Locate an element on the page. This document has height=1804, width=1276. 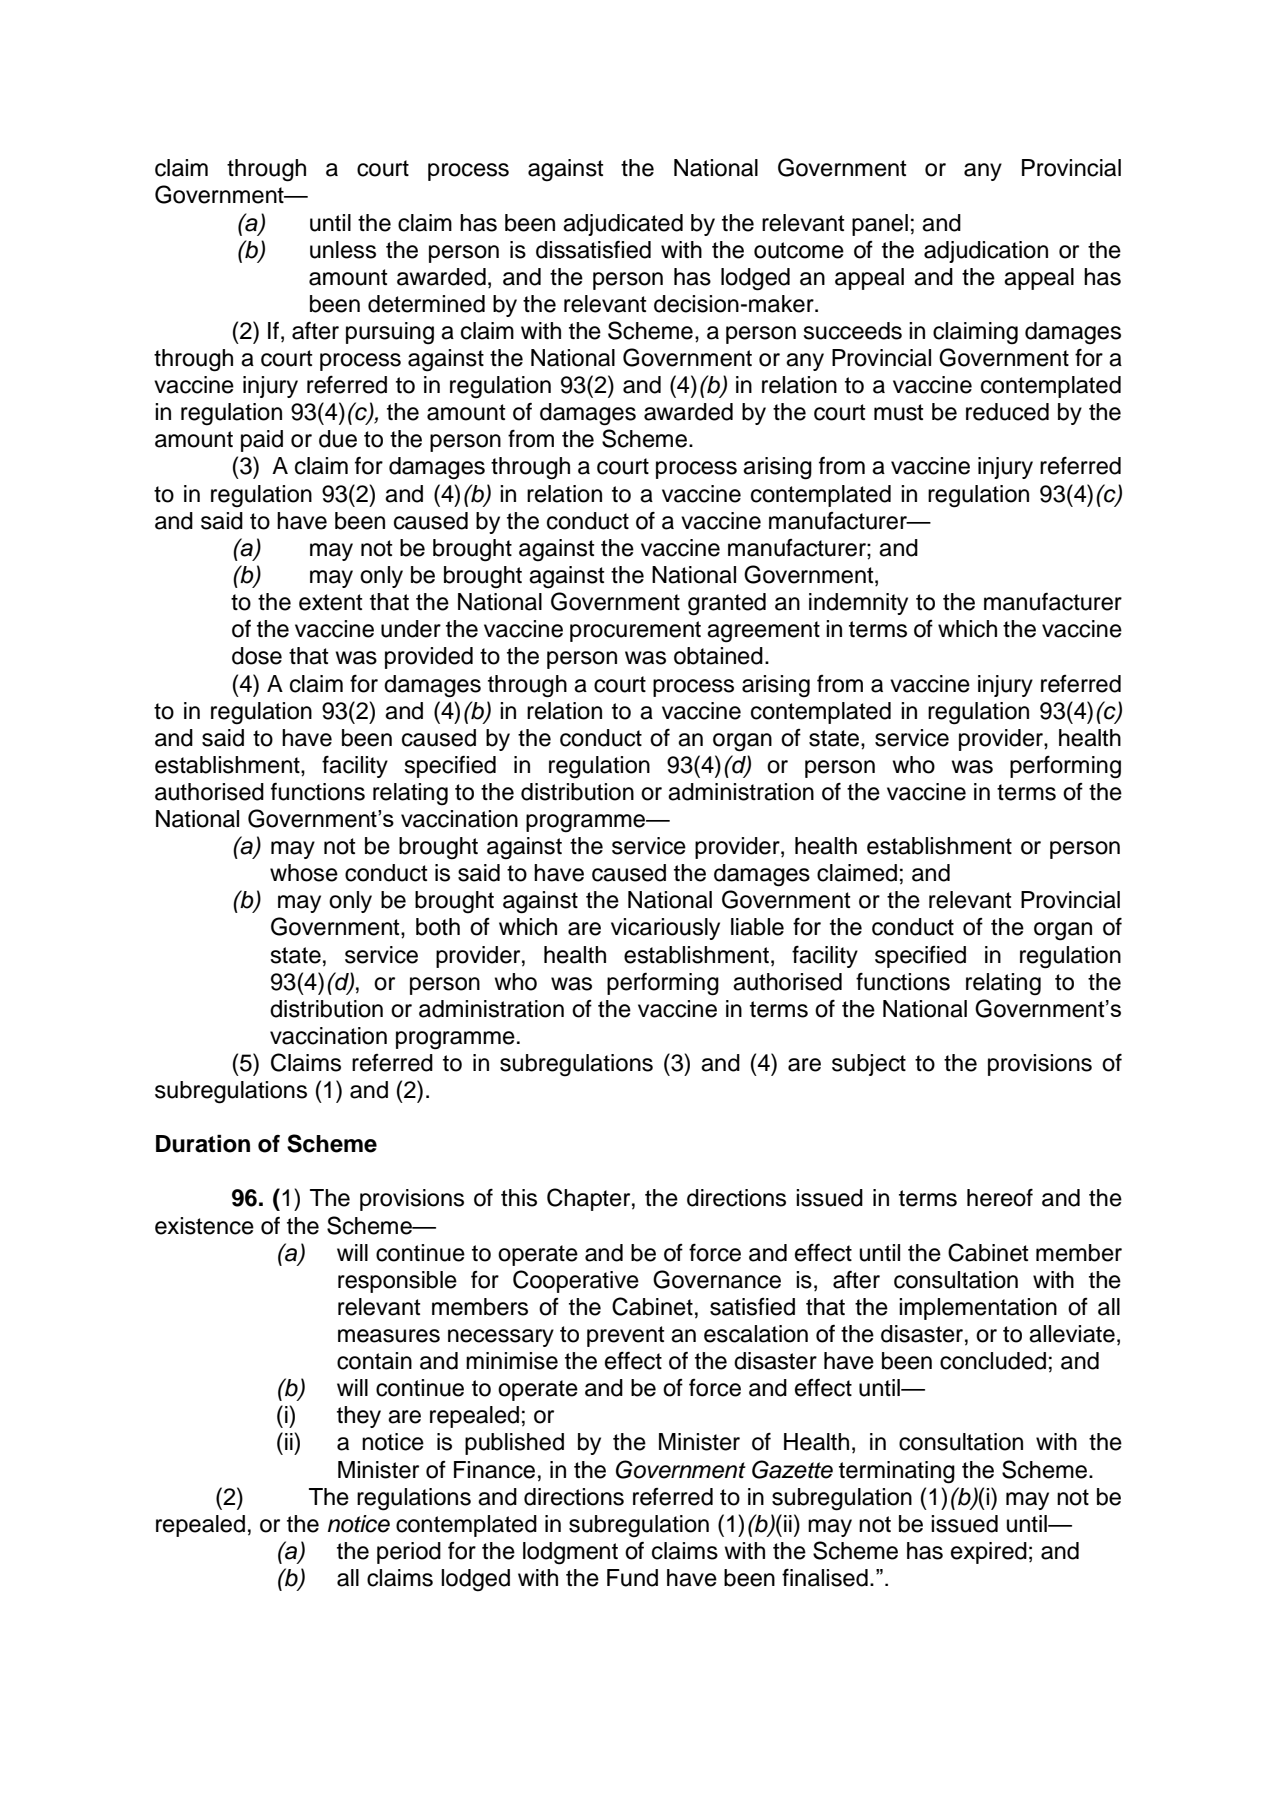
adjudicated is located at coordinates (623, 225).
